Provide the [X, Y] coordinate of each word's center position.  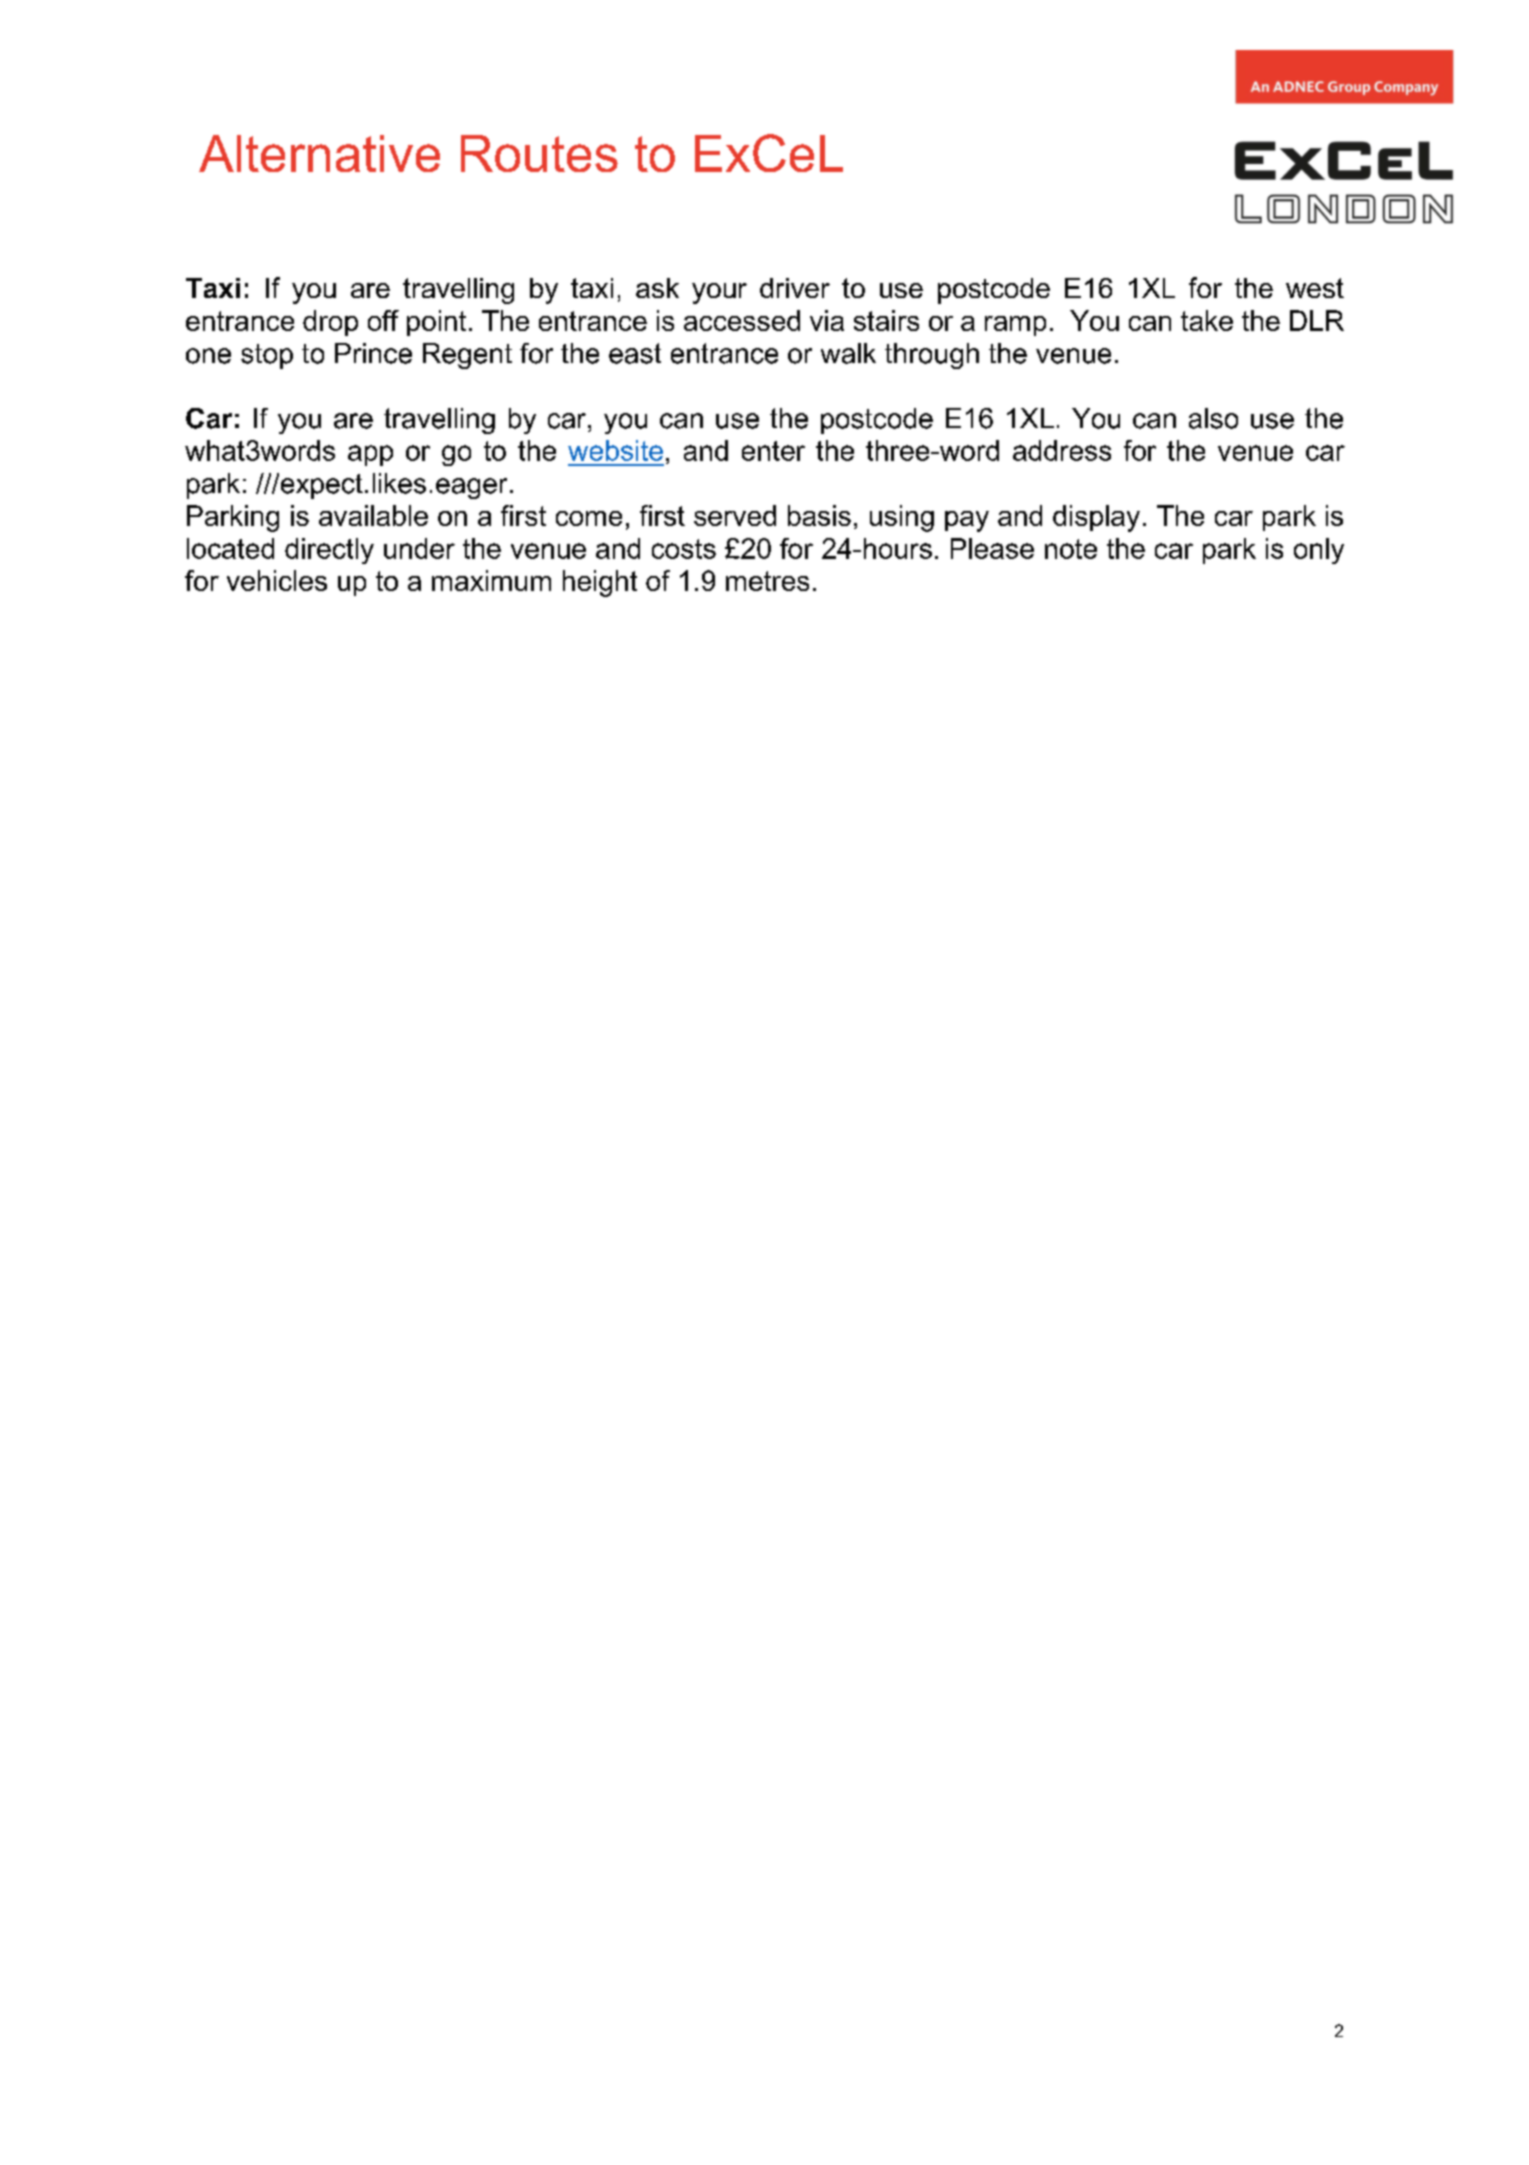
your [719, 293]
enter [773, 451]
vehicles [277, 580]
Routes [539, 153]
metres [767, 581]
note [1071, 549]
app [370, 455]
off [383, 320]
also [1213, 418]
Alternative [319, 153]
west [1315, 288]
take [1207, 320]
